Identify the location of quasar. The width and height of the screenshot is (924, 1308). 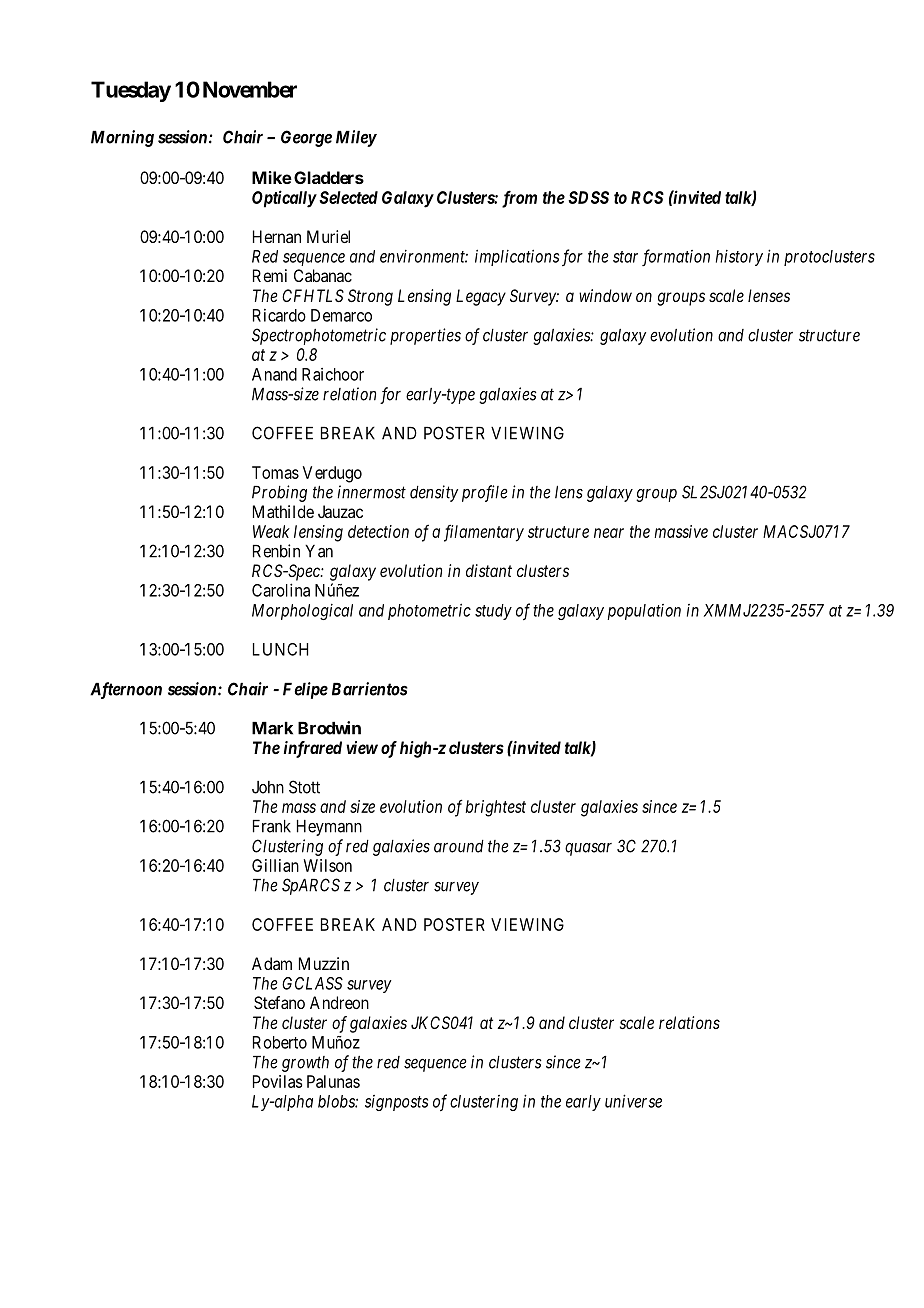
(588, 849).
